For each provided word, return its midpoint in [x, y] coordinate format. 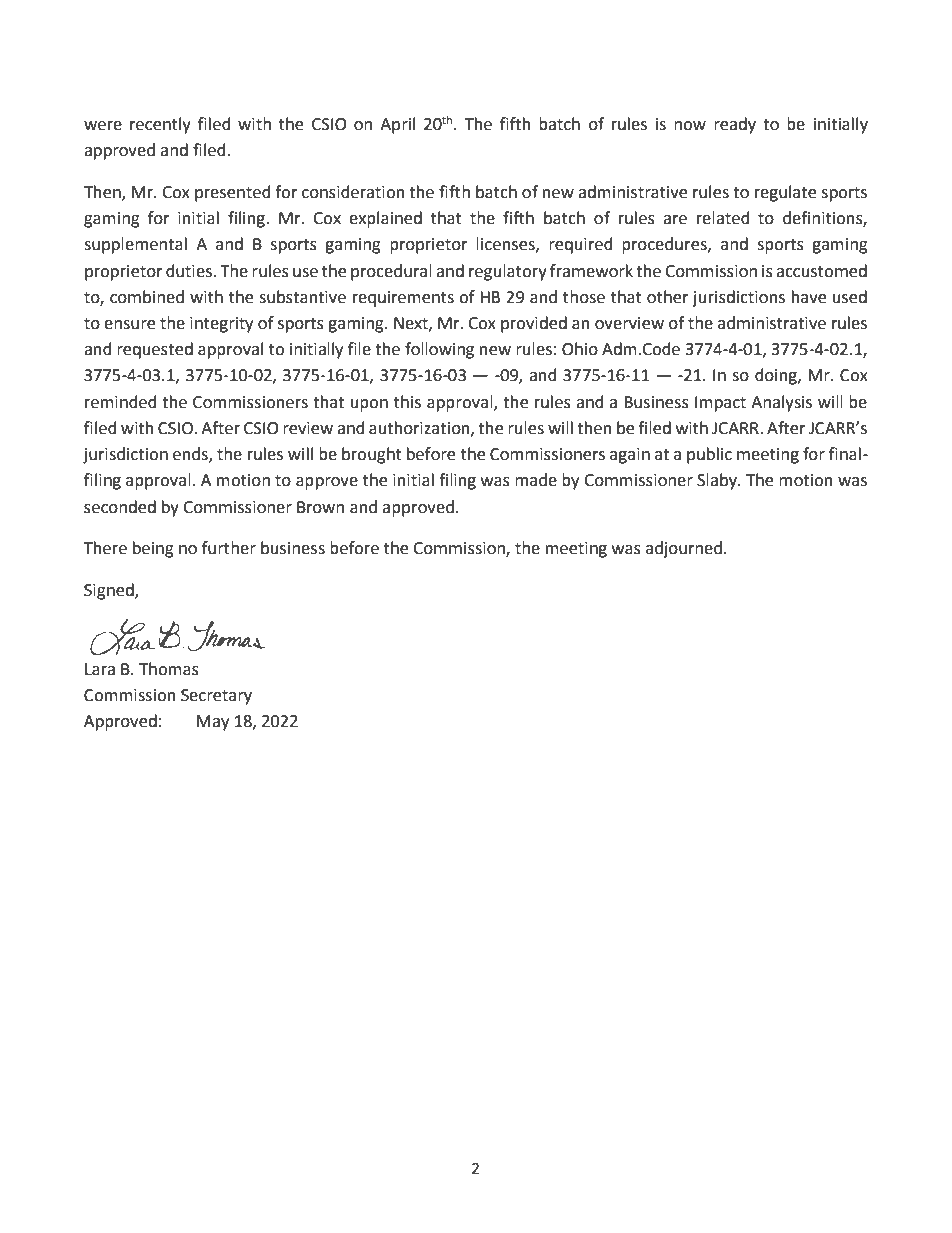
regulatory [508, 272]
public [709, 455]
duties [189, 271]
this [407, 402]
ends [191, 455]
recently [160, 125]
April [397, 125]
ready [735, 125]
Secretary [216, 697]
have [809, 297]
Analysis [781, 403]
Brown [320, 507]
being [153, 549]
